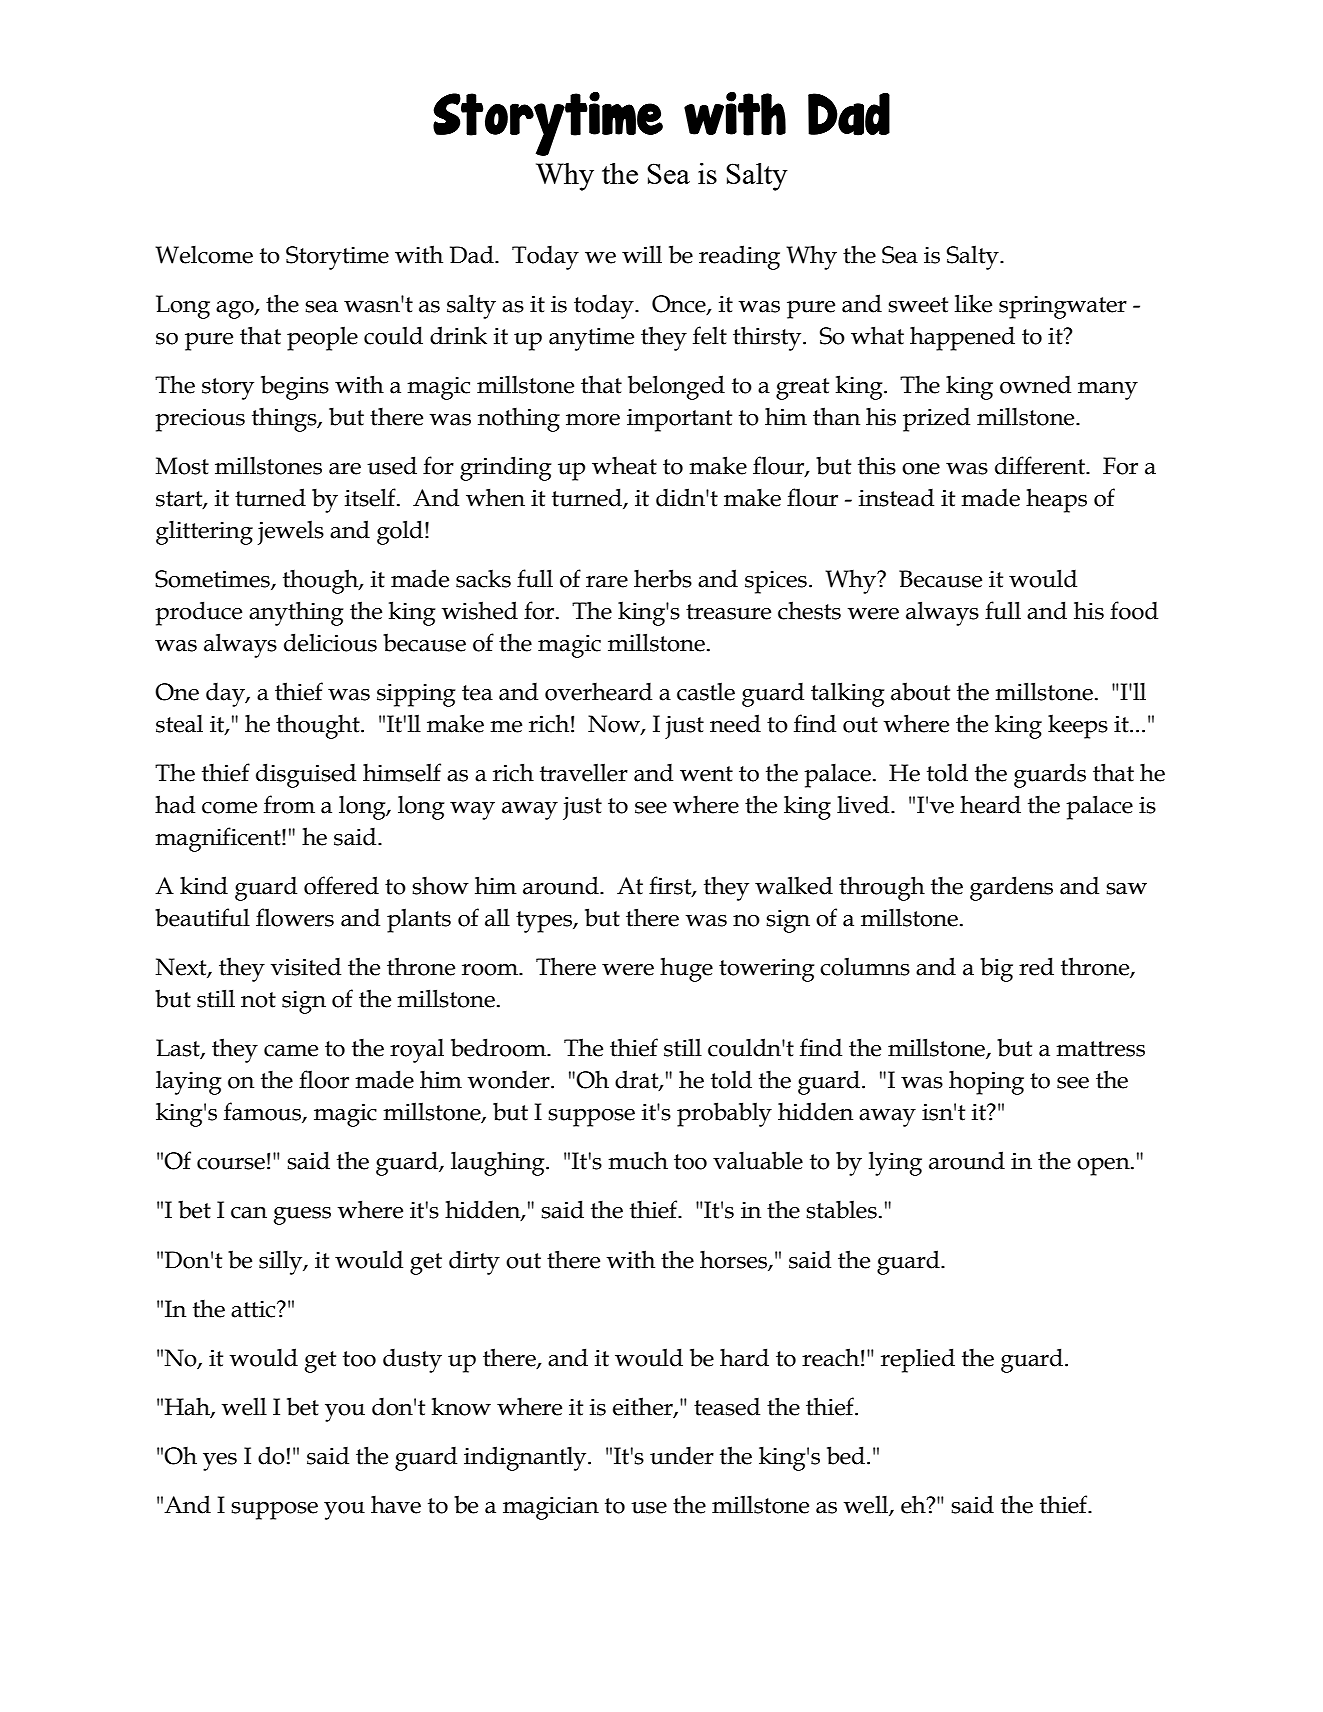  What do you see at coordinates (341, 885) in the screenshot?
I see `offered` at bounding box center [341, 885].
